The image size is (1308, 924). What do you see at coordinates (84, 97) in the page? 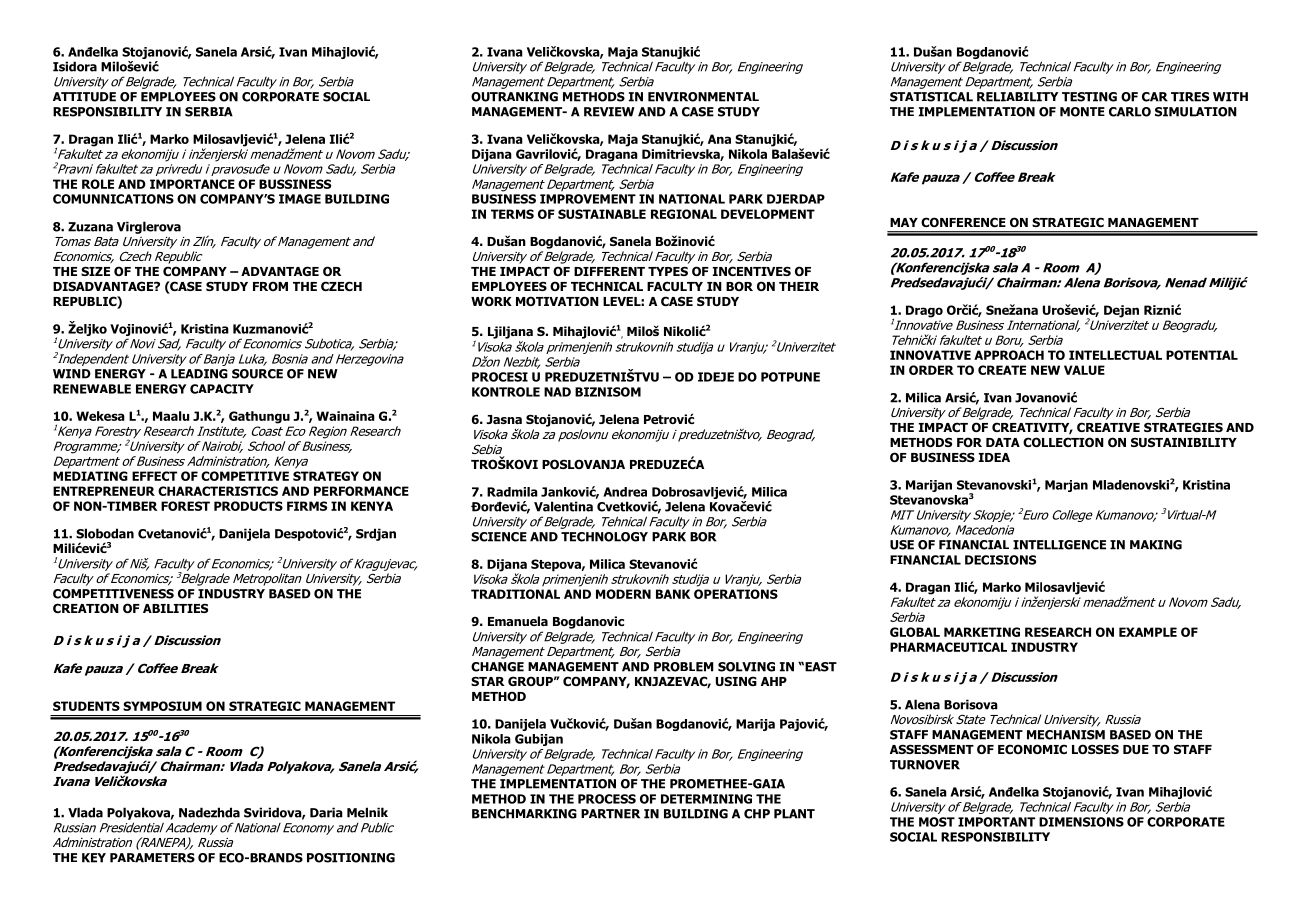
I see `ATTITUDE` at bounding box center [84, 97].
